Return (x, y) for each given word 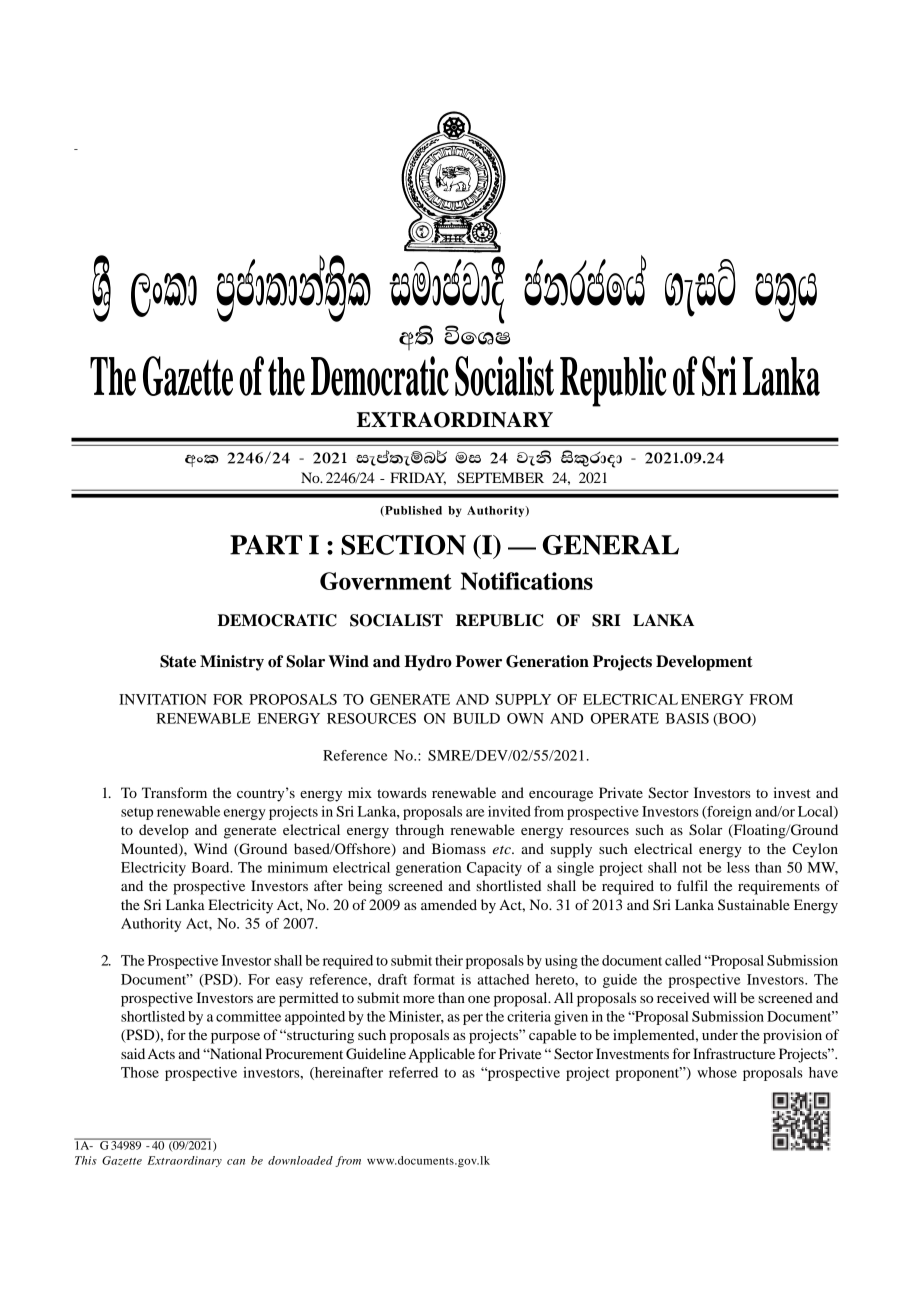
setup (137, 814)
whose (717, 1072)
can (236, 1162)
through (419, 831)
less (738, 867)
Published (412, 511)
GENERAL (611, 545)
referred (413, 1072)
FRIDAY (418, 478)
